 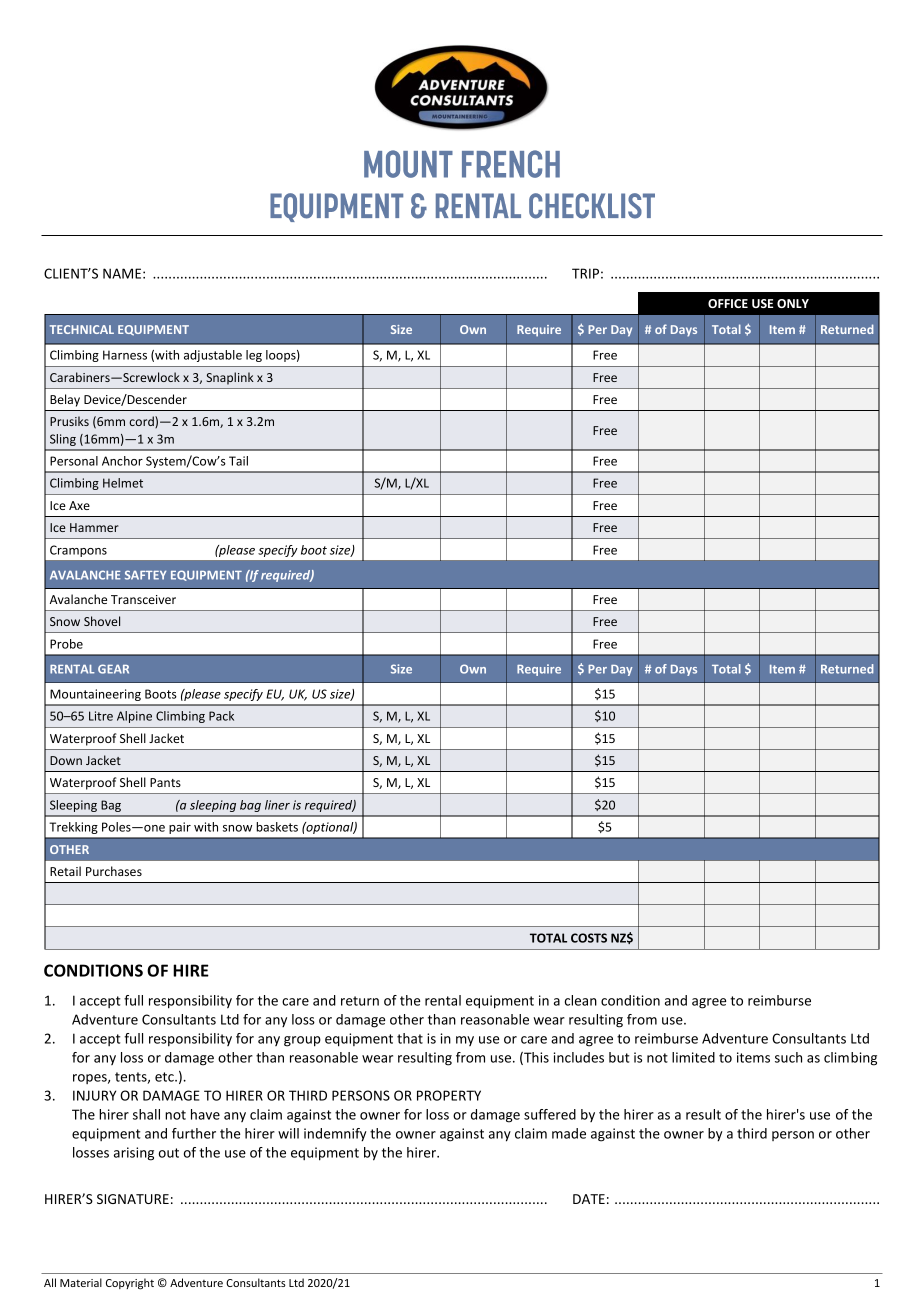 I want to click on DATE, so click(x=589, y=1199).
